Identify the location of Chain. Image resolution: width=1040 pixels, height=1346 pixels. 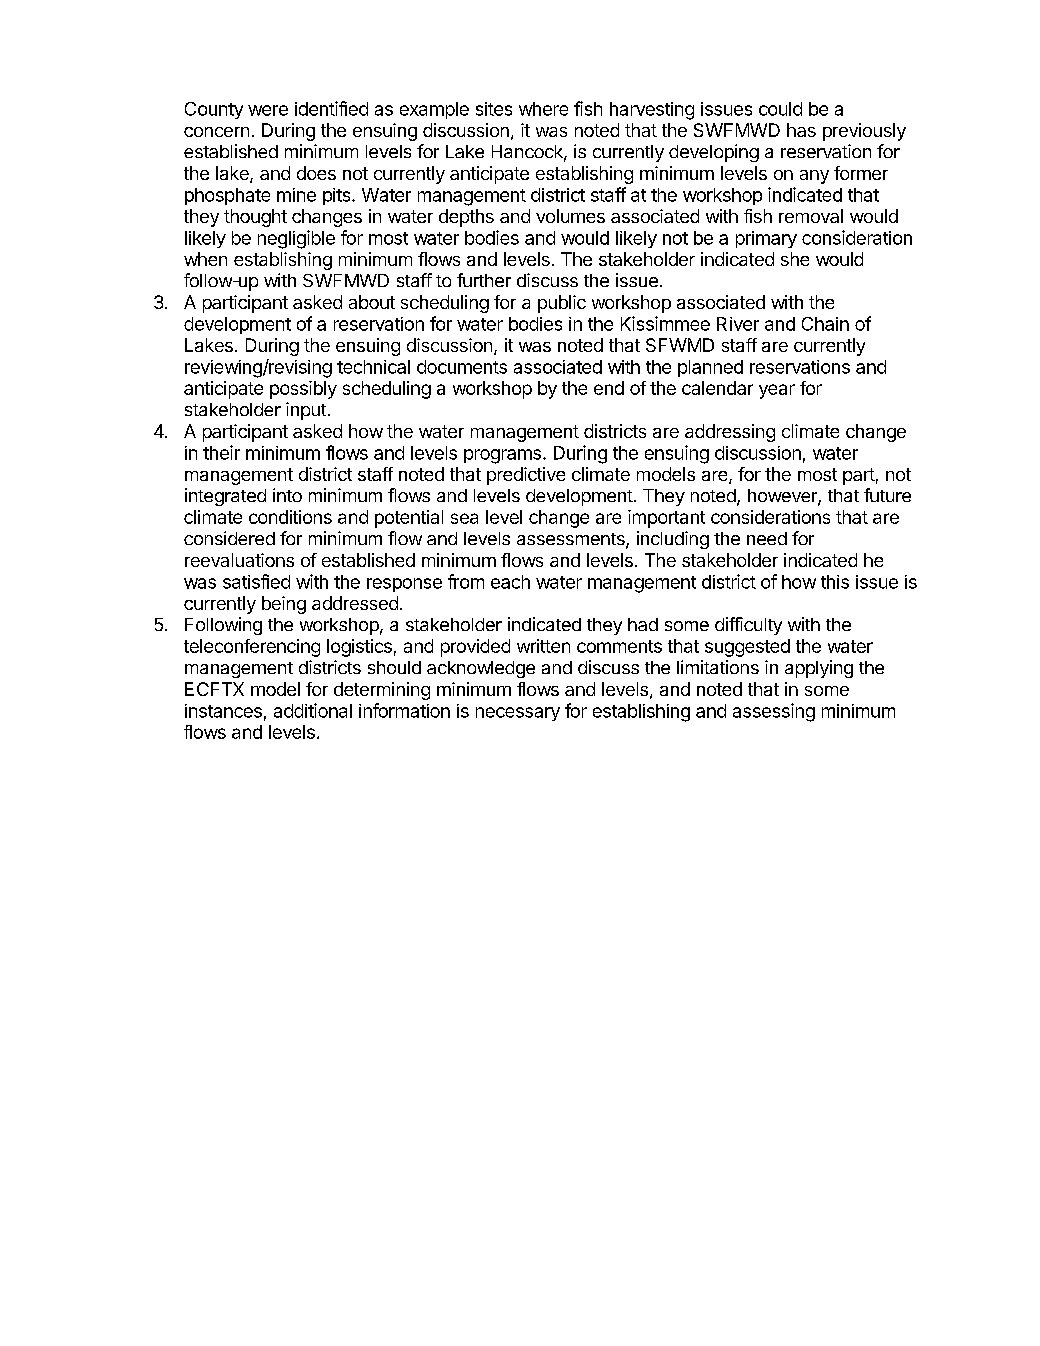
(825, 324).
